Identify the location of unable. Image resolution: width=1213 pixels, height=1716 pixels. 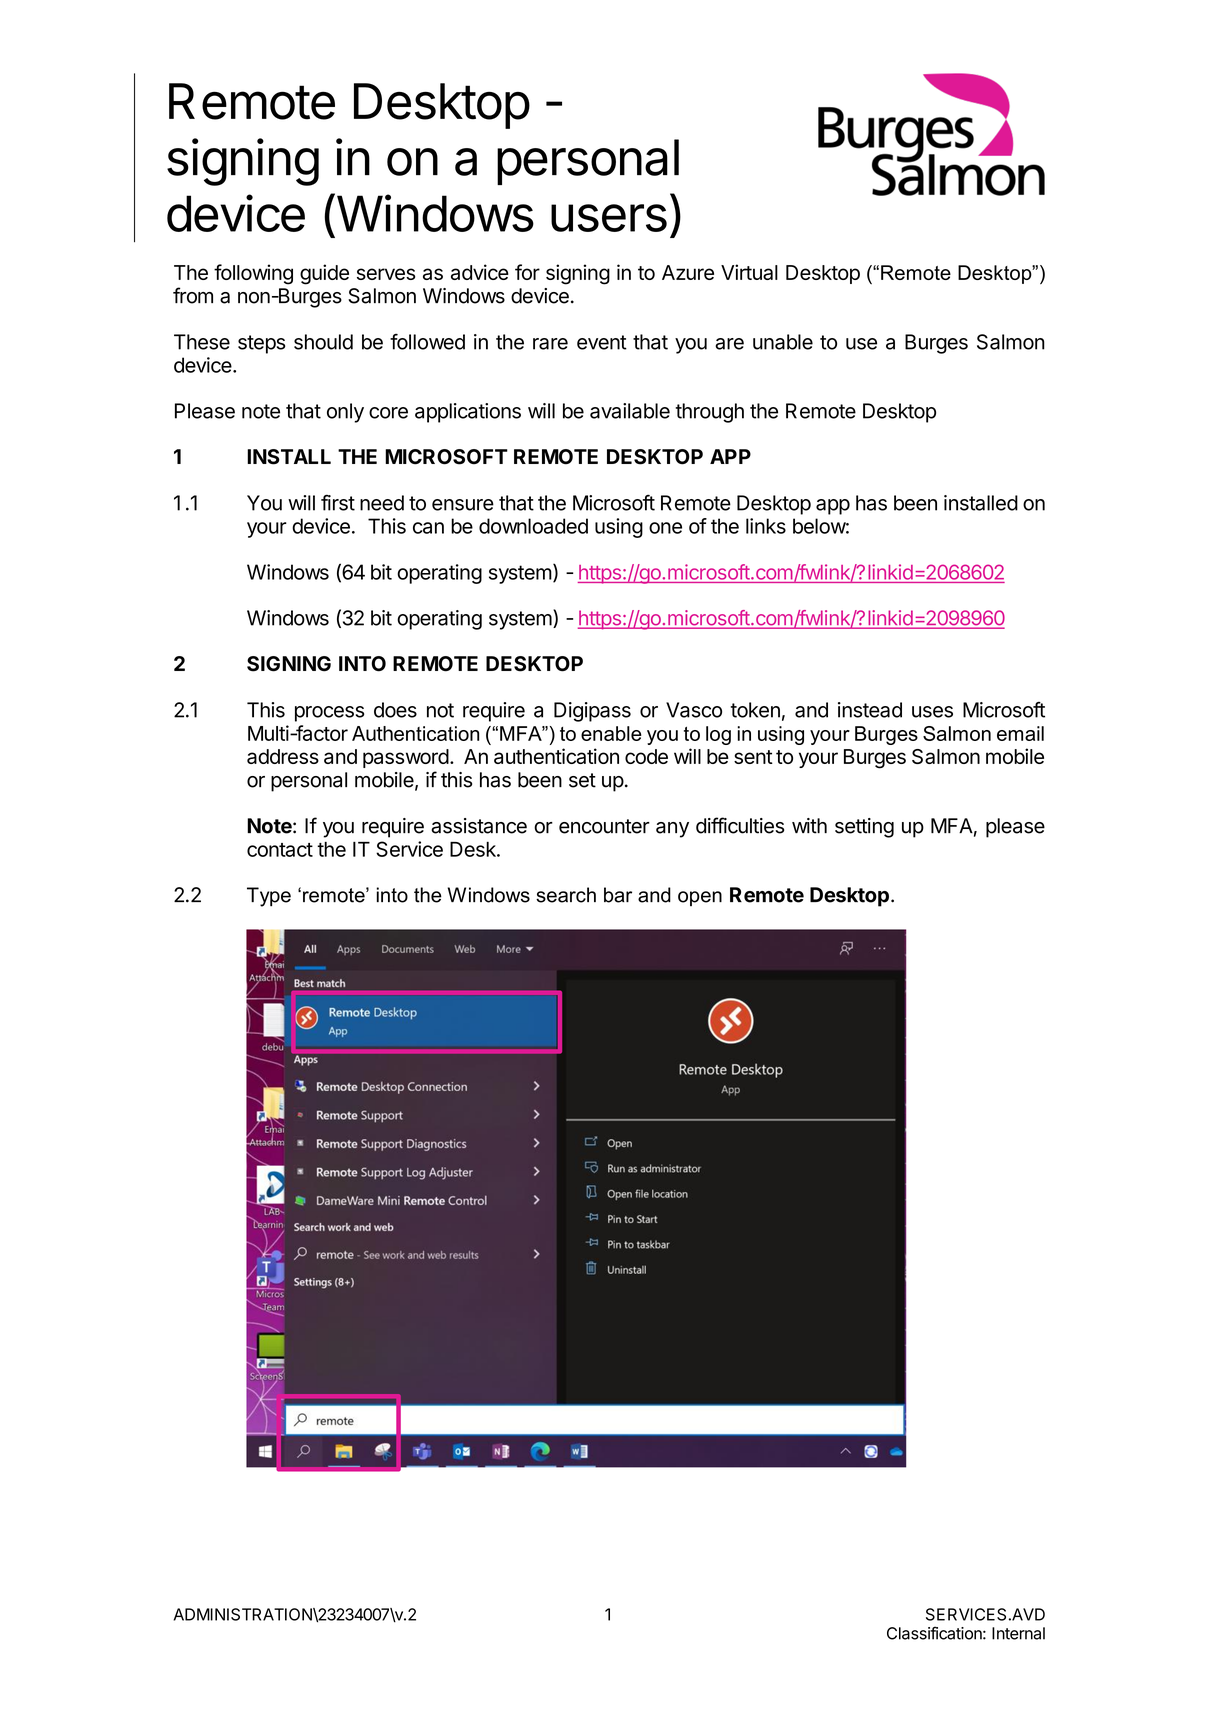
(783, 342).
